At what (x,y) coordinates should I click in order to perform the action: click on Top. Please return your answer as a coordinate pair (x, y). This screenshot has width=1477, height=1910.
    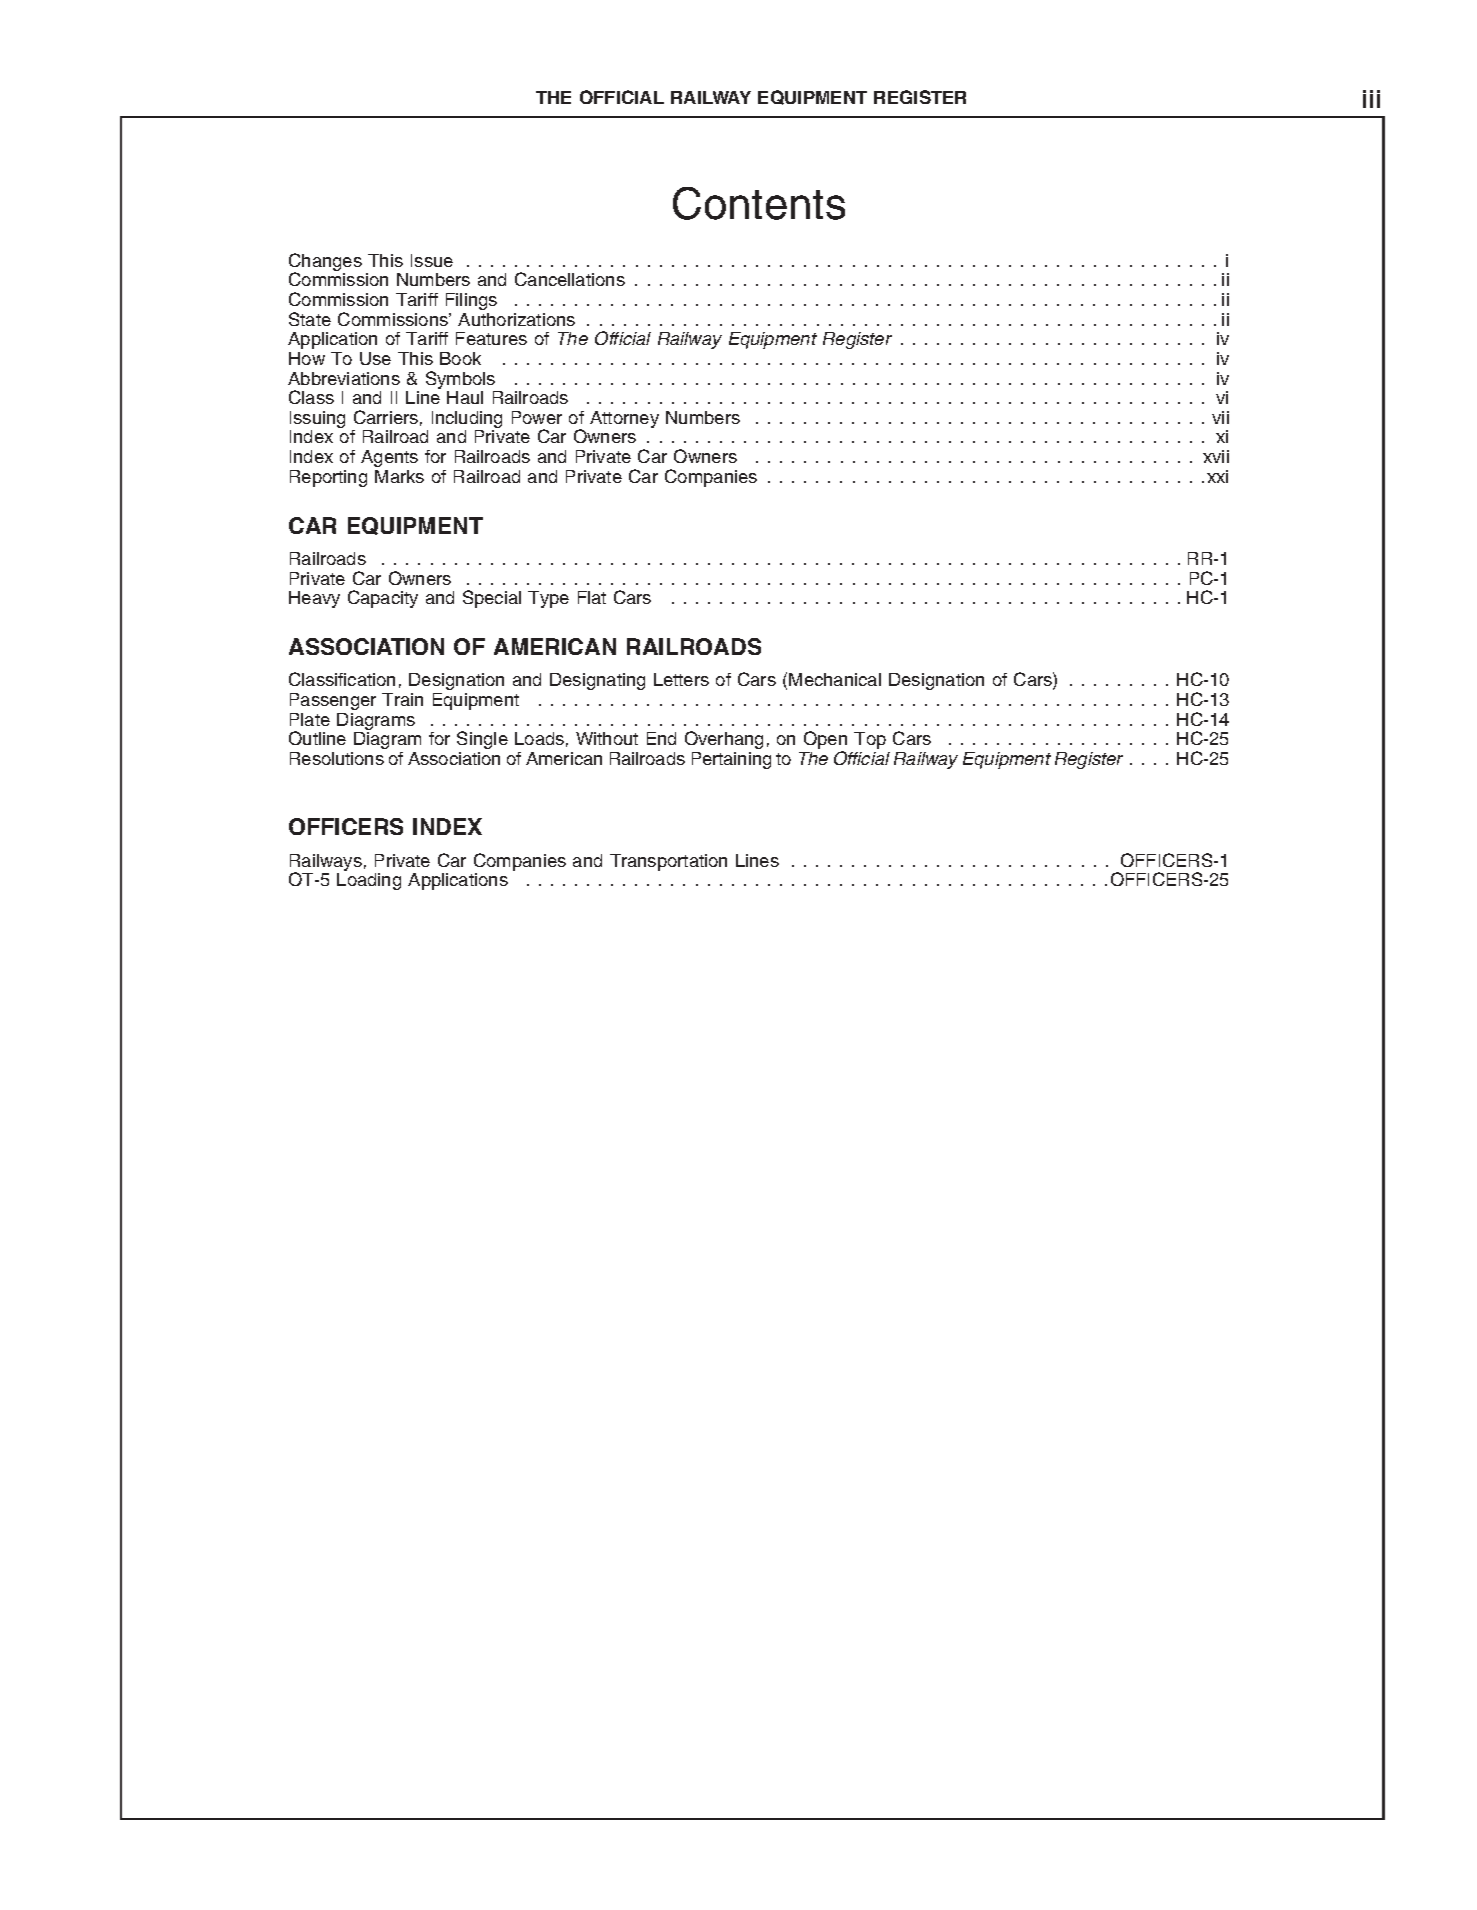
    Looking at the image, I should click on (870, 740).
